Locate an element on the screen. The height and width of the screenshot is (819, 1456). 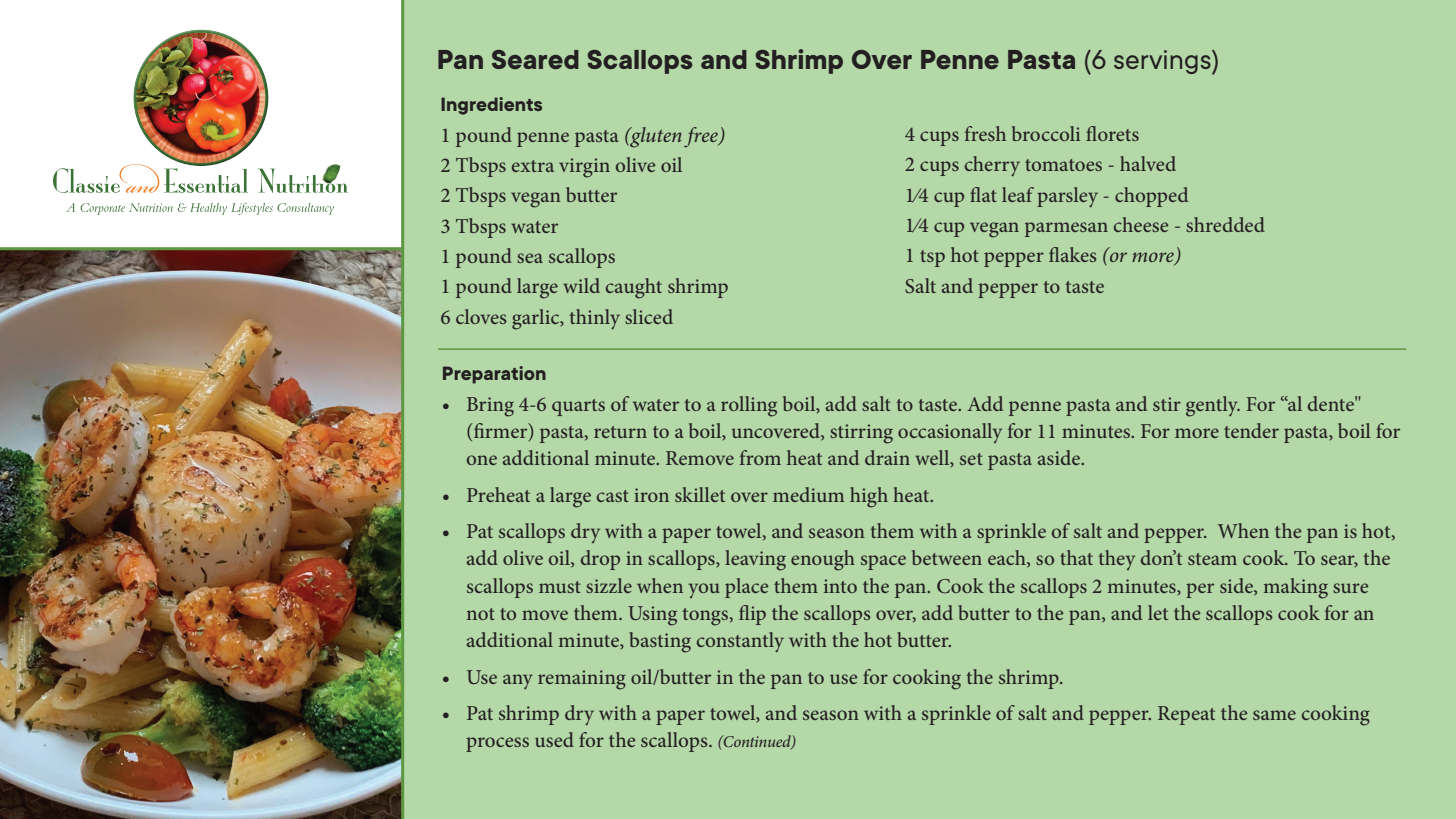
same is located at coordinates (1274, 715).
